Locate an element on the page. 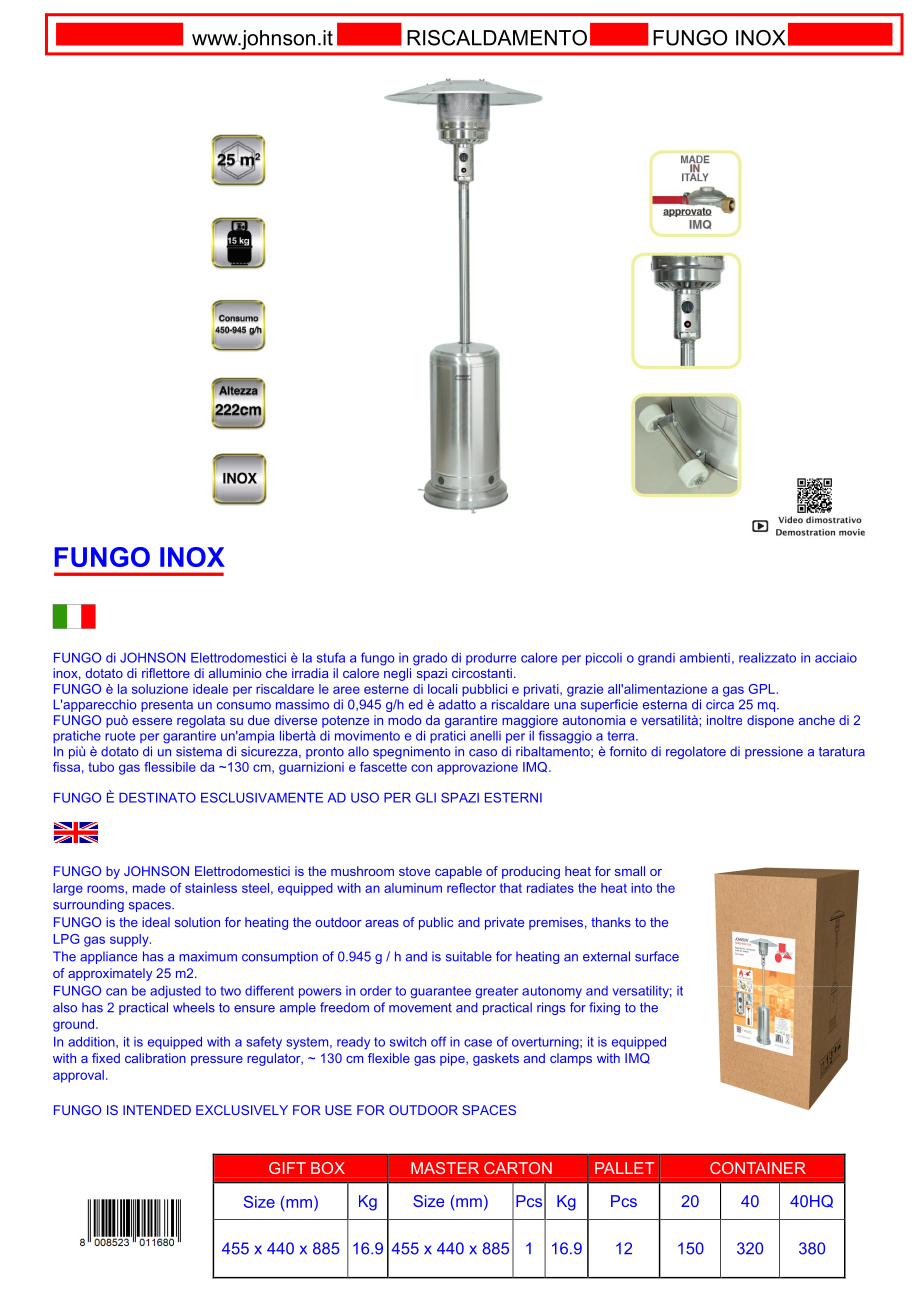 The image size is (924, 1305). INTENDED is located at coordinates (157, 1110).
